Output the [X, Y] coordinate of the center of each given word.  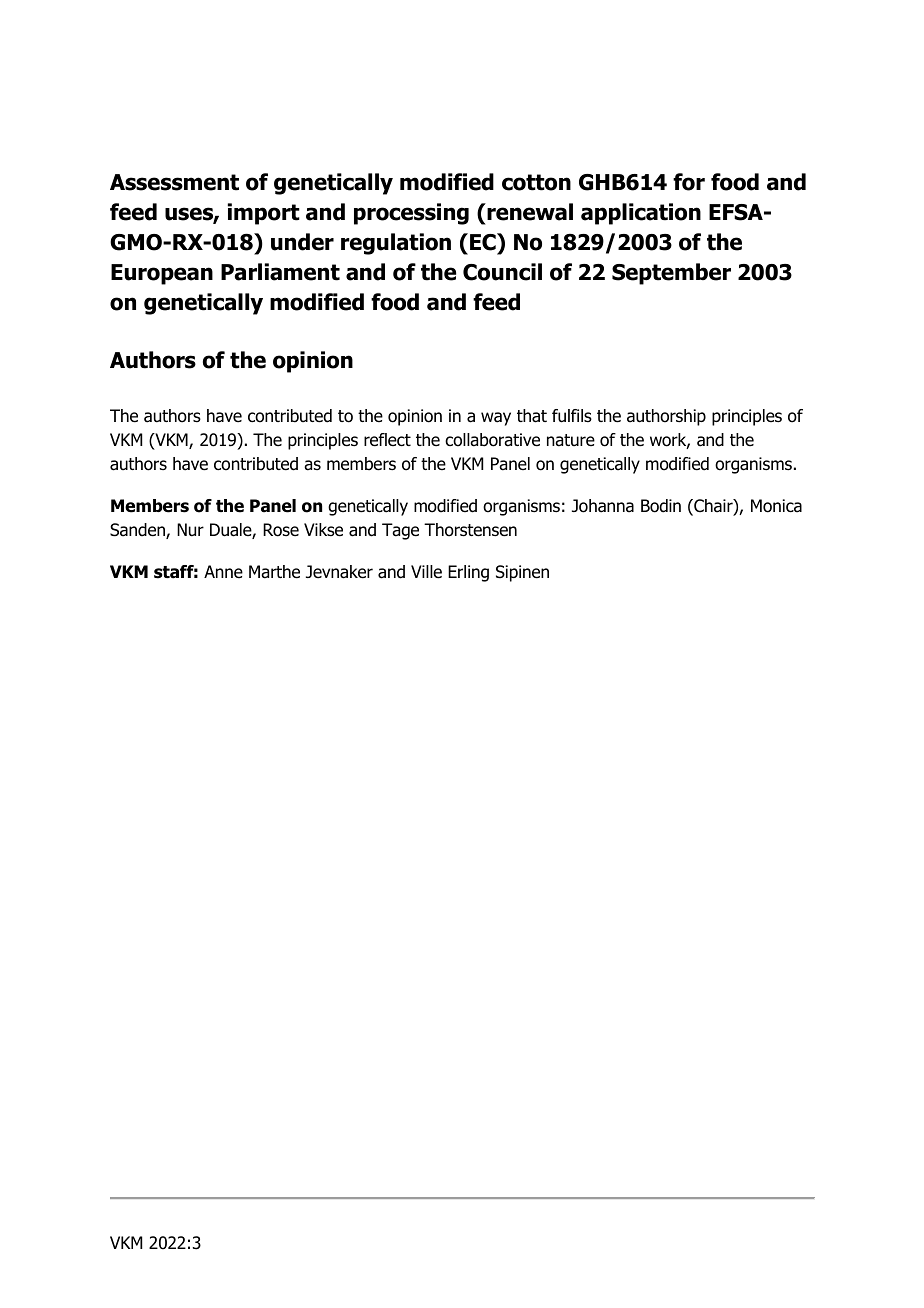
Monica [776, 506]
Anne [223, 571]
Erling [468, 573]
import [264, 214]
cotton [536, 182]
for [689, 182]
